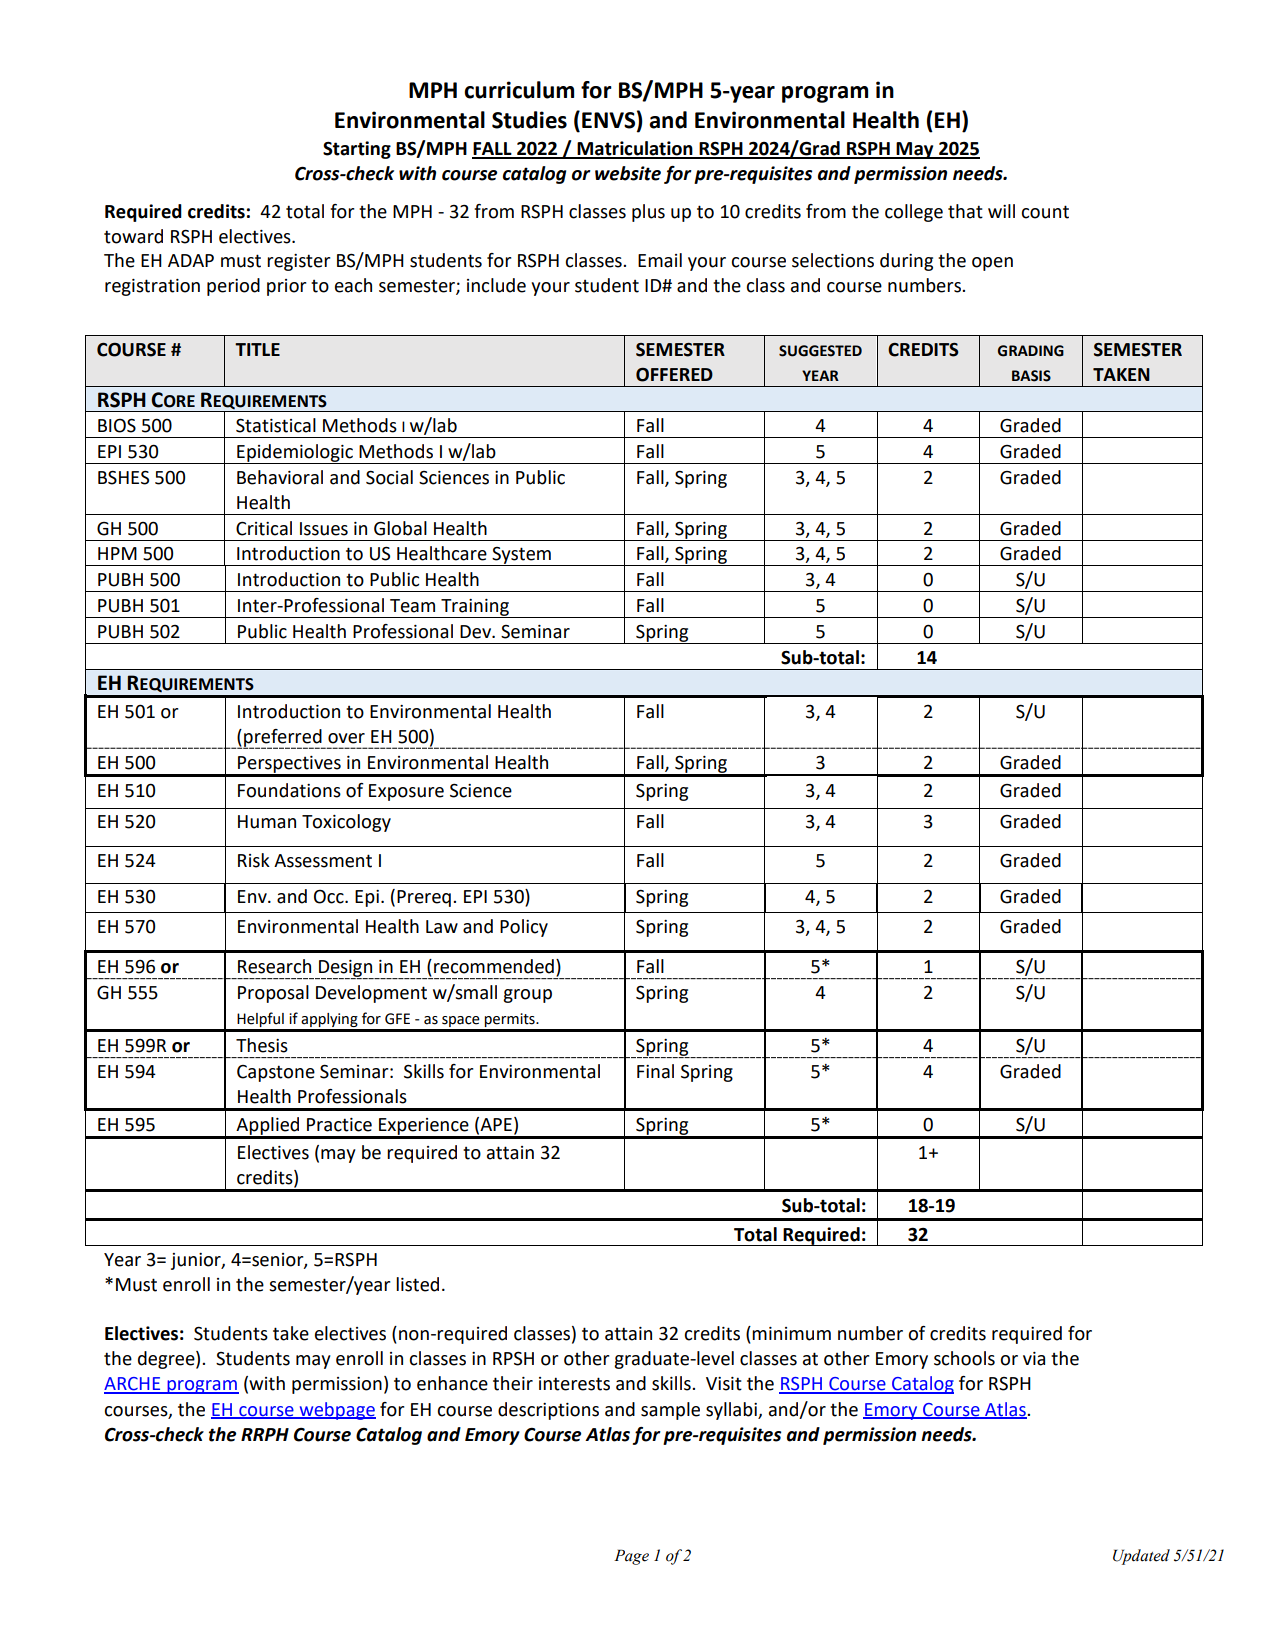 This document has width=1266, height=1639. I want to click on Critical, so click(264, 528).
